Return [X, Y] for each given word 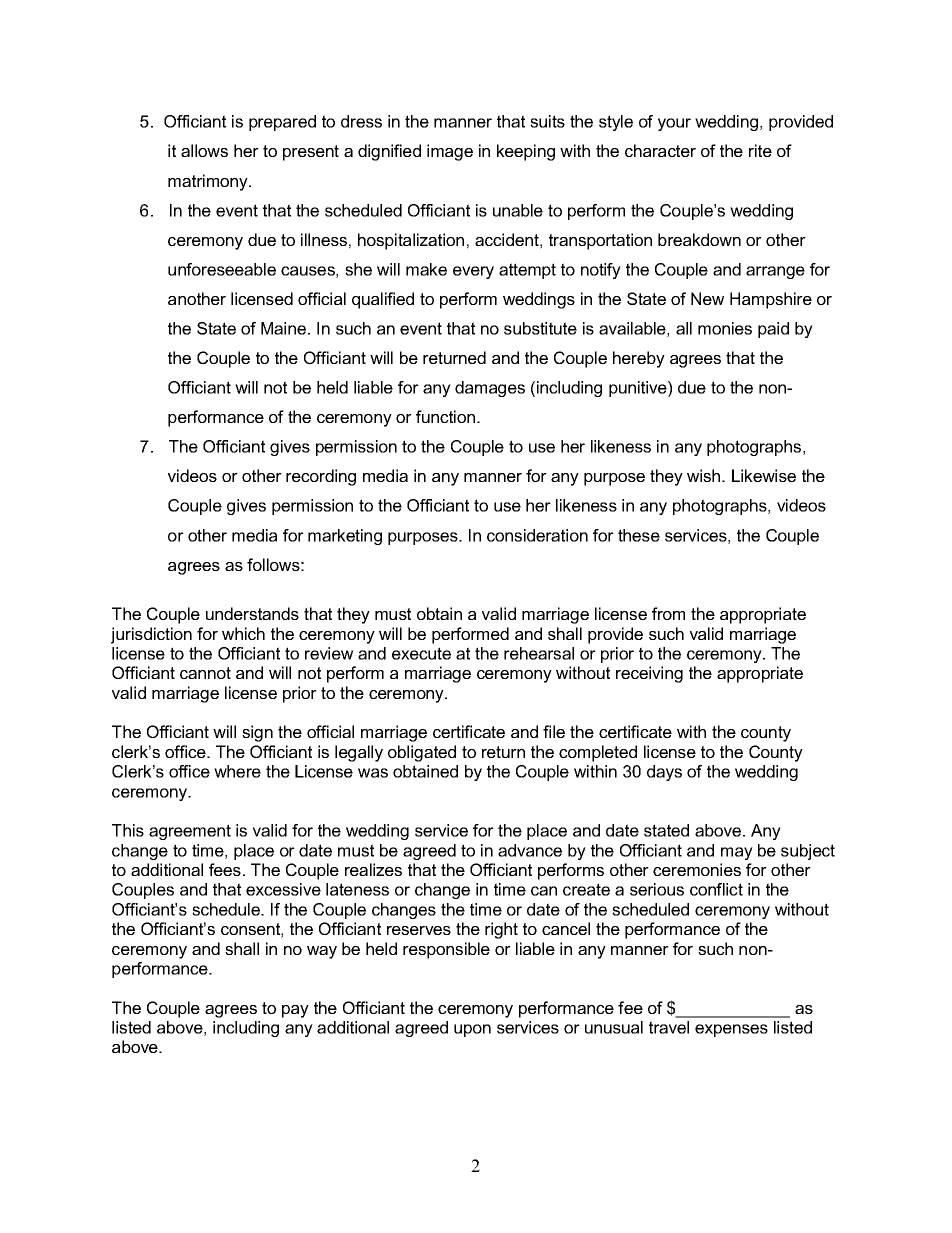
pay [295, 1011]
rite [760, 150]
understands [252, 613]
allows [204, 150]
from [668, 613]
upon [472, 1030]
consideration [537, 535]
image [450, 152]
